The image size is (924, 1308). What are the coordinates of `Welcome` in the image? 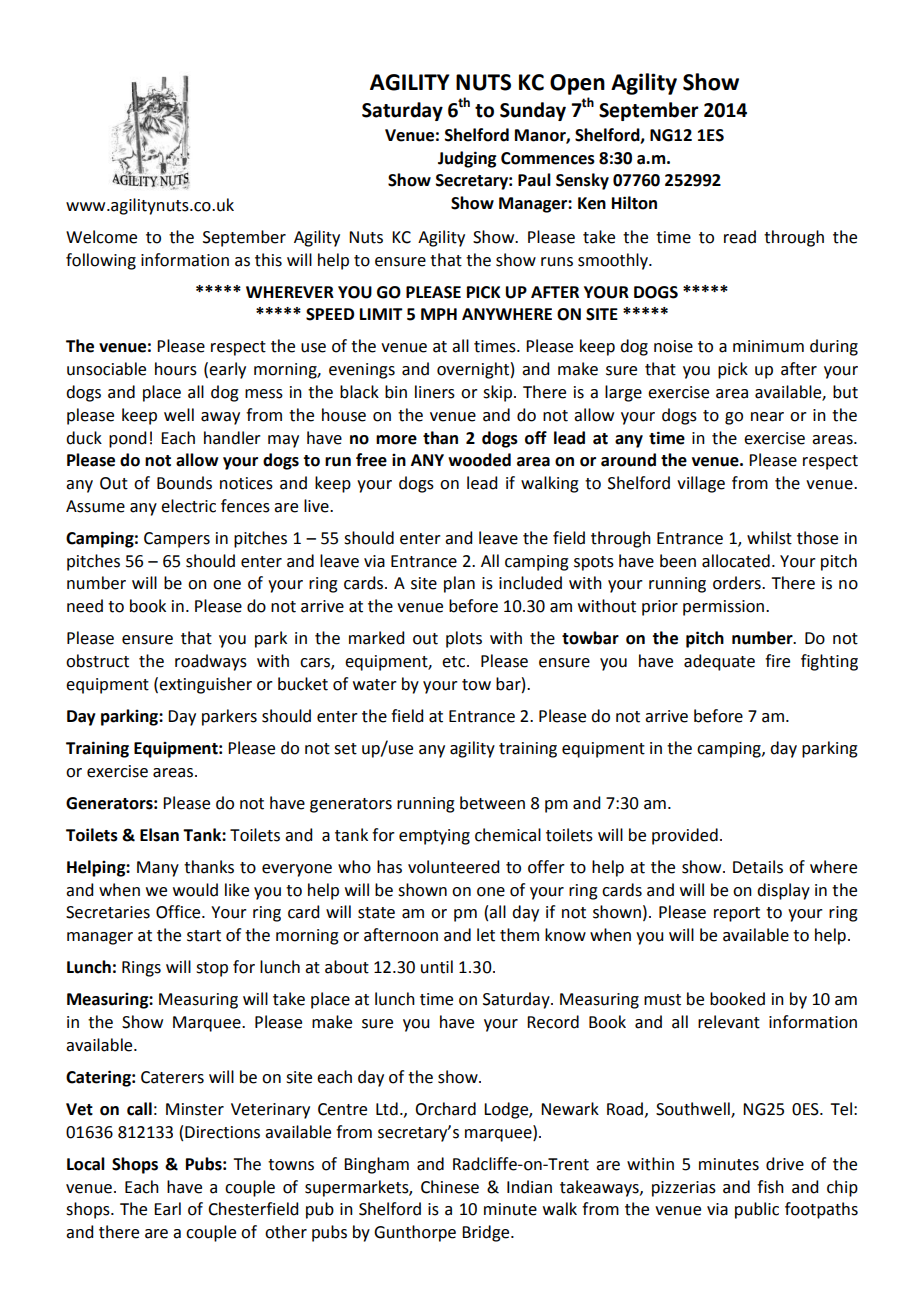 It's located at (101, 237).
